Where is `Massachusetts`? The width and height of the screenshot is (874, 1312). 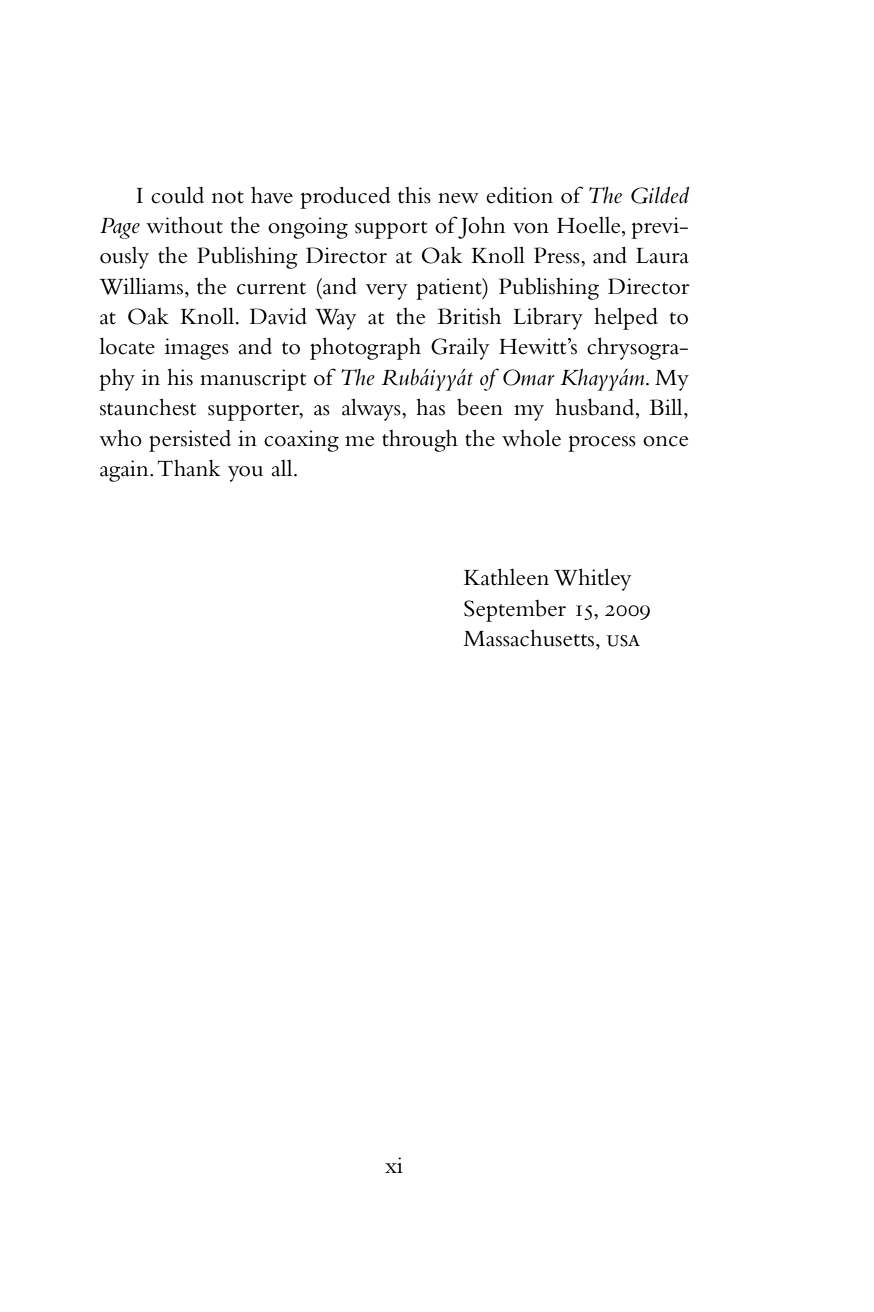 Massachusetts is located at coordinates (528, 638).
